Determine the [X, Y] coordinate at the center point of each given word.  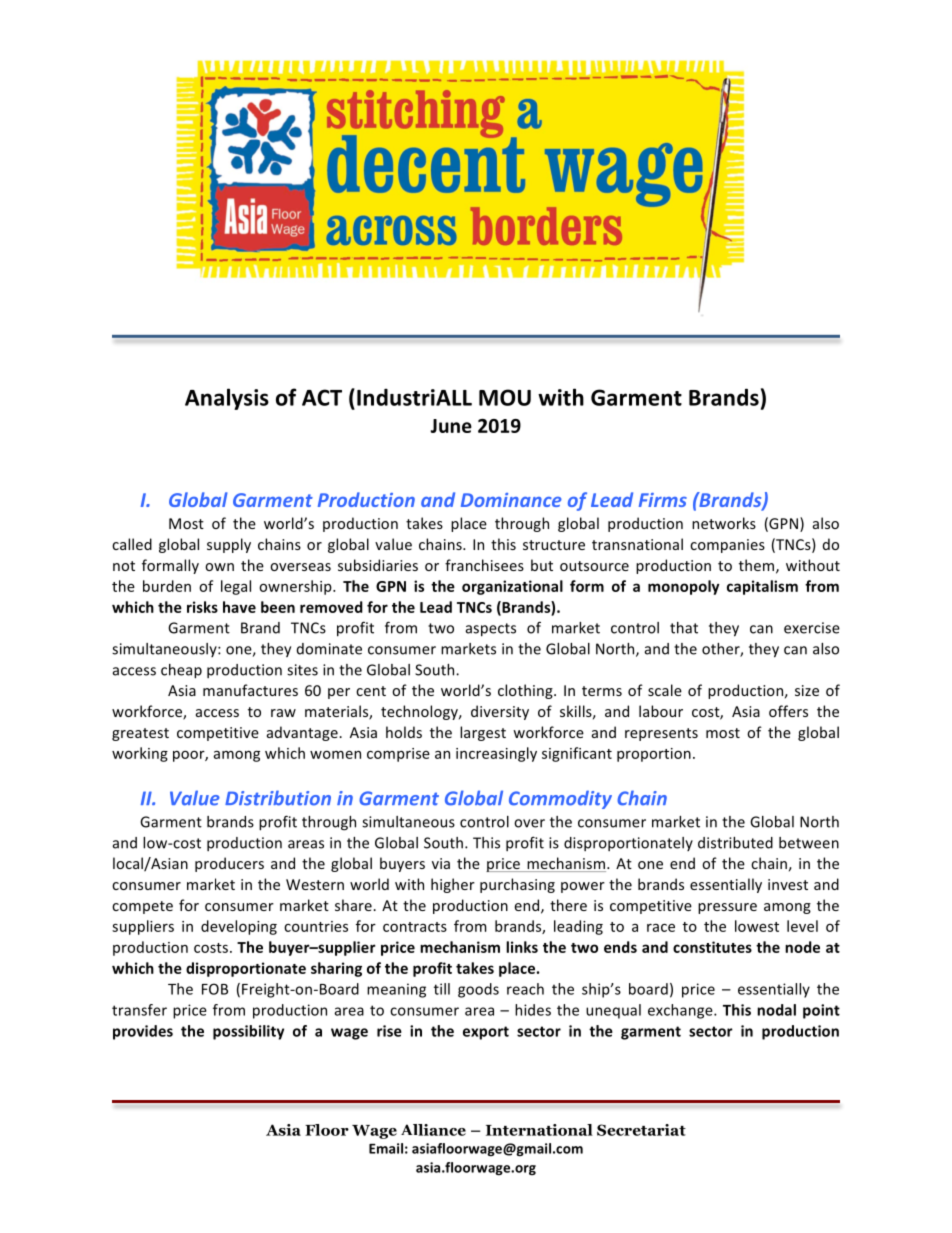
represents [661, 734]
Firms [663, 500]
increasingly [496, 754]
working [140, 754]
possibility [248, 1032]
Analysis [227, 399]
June [451, 426]
